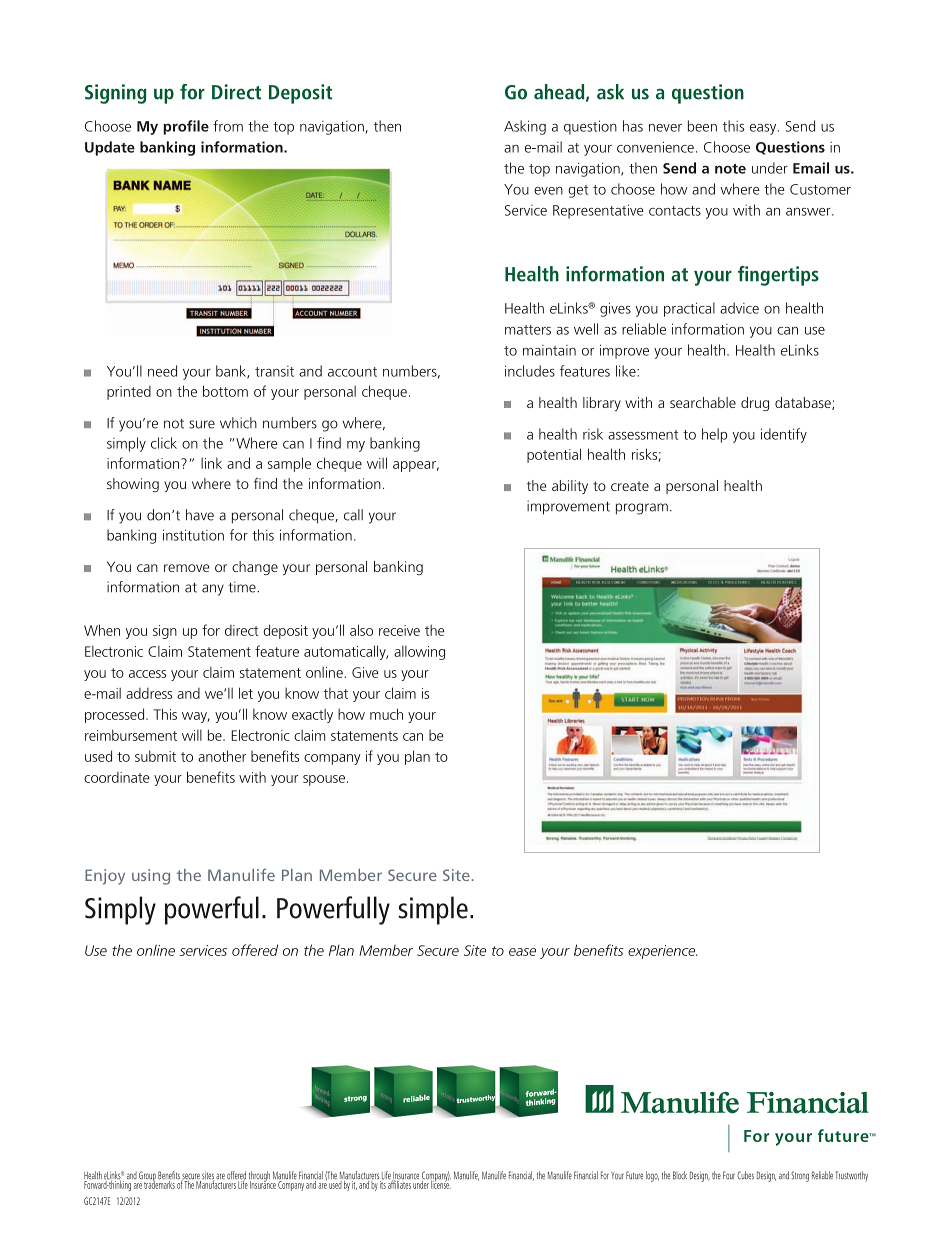 The height and width of the image is (1233, 952). Describe the element at coordinates (433, 910) in the image. I see `simple` at that location.
